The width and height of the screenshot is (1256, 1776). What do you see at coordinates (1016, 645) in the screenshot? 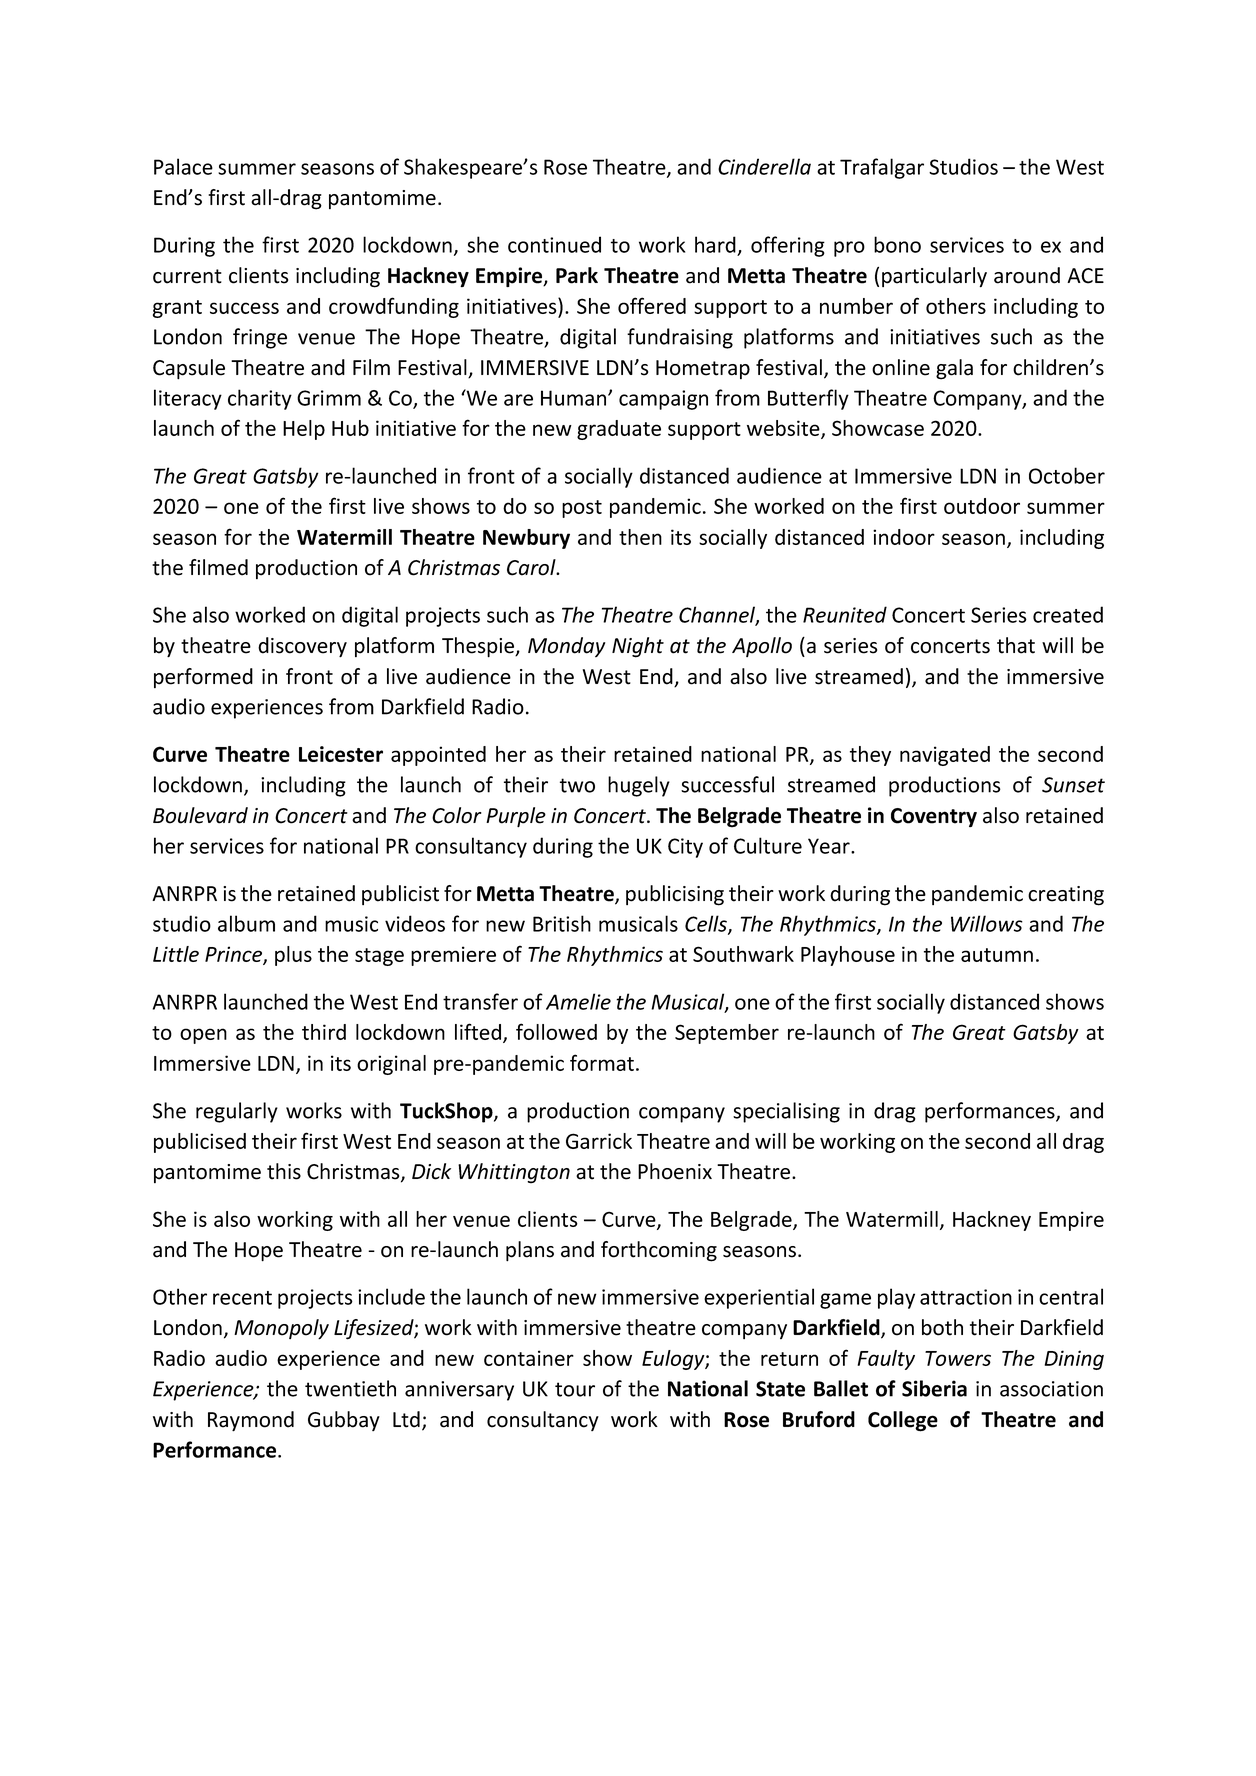
I see `that` at bounding box center [1016, 645].
